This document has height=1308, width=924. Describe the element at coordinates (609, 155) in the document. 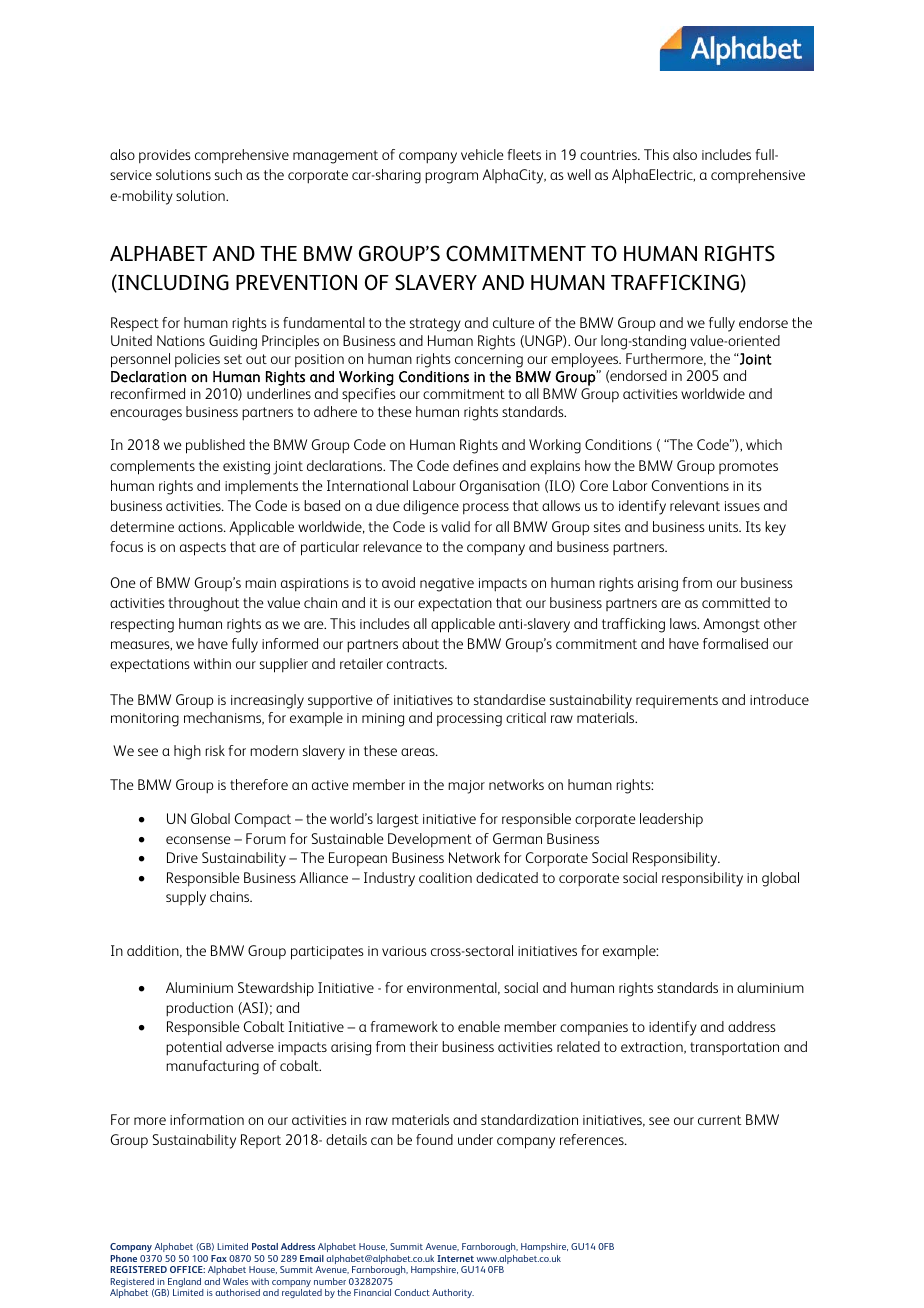

I see `countries` at that location.
